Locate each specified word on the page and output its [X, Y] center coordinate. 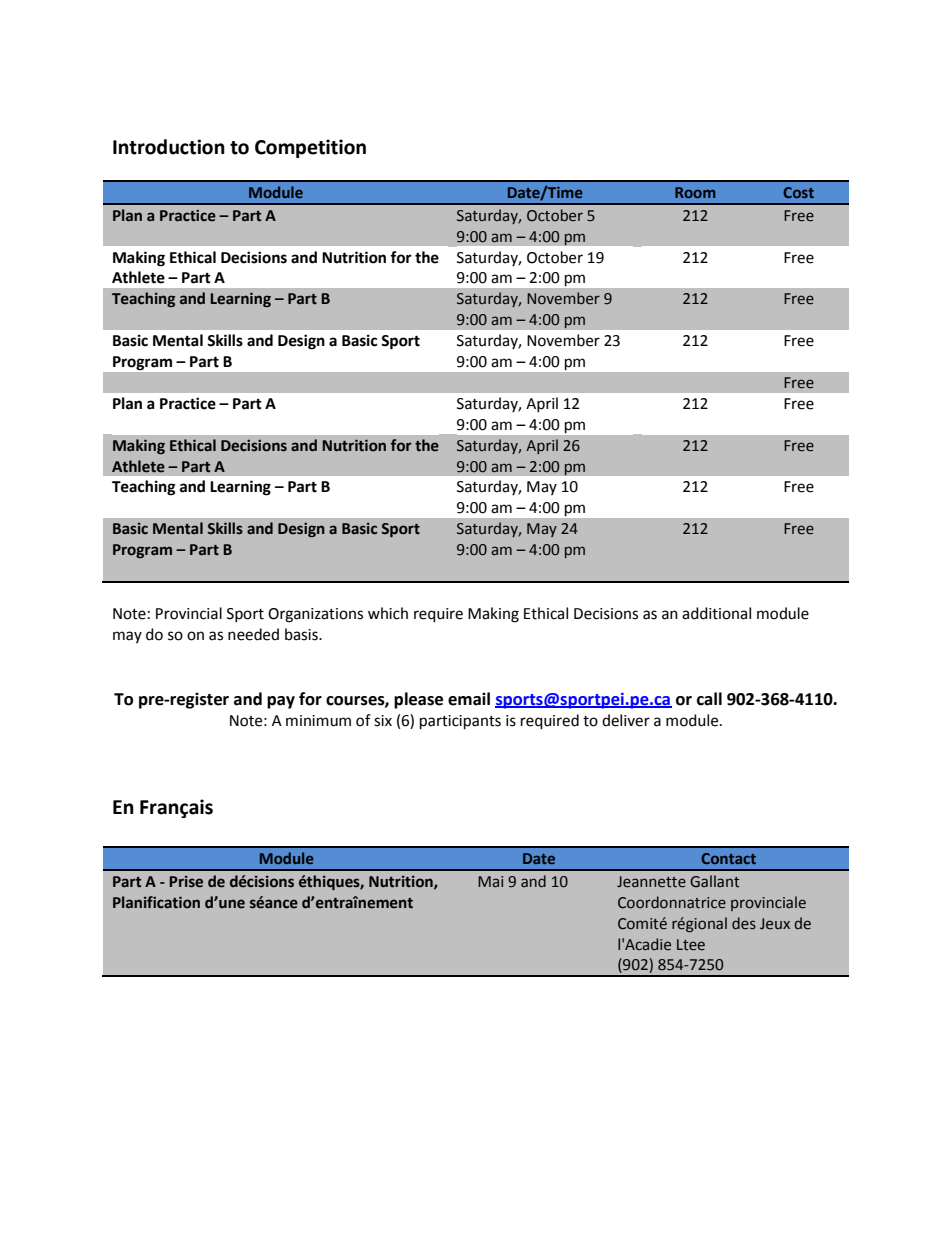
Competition [310, 148]
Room [695, 192]
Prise [186, 882]
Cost [798, 192]
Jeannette [651, 882]
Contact [728, 858]
